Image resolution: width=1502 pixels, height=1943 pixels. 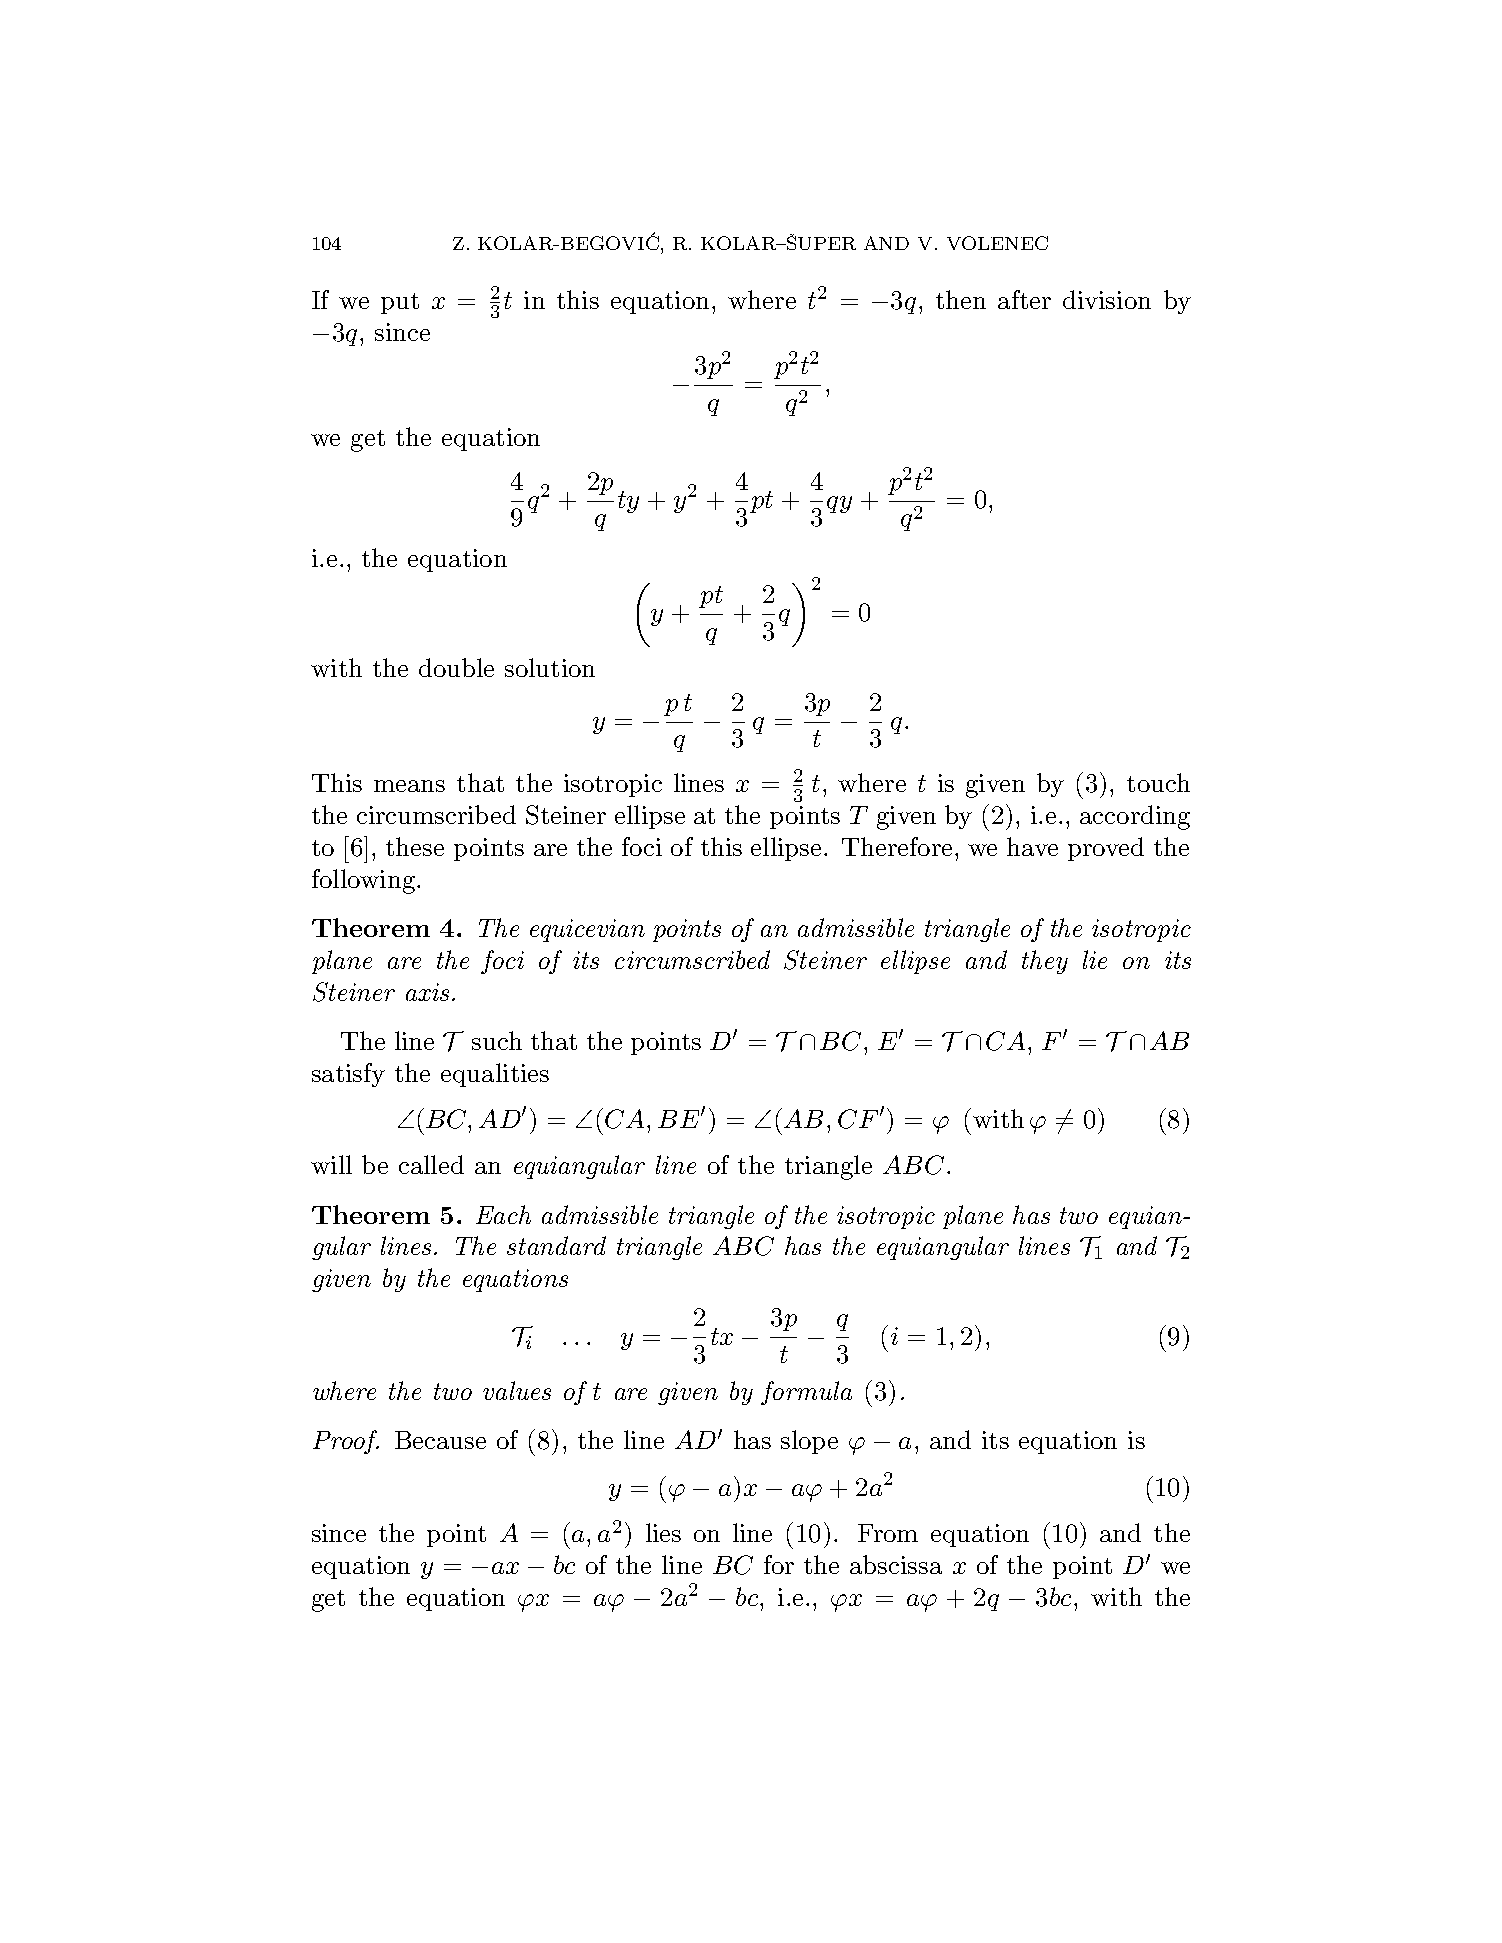 I want to click on Therefore, so click(x=897, y=846).
